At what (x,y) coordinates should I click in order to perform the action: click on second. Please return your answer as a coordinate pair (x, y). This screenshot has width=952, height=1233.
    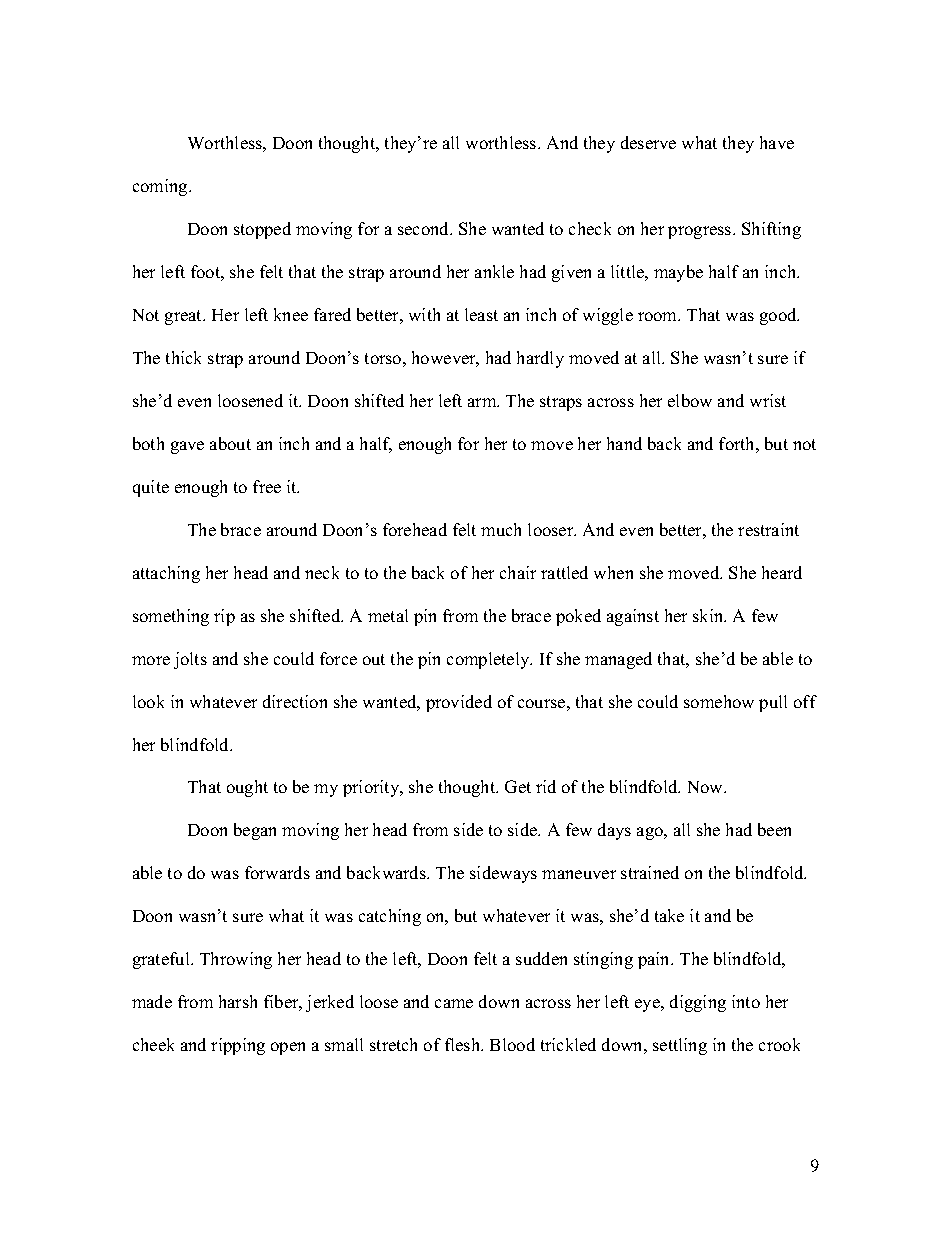
    Looking at the image, I should click on (425, 228).
